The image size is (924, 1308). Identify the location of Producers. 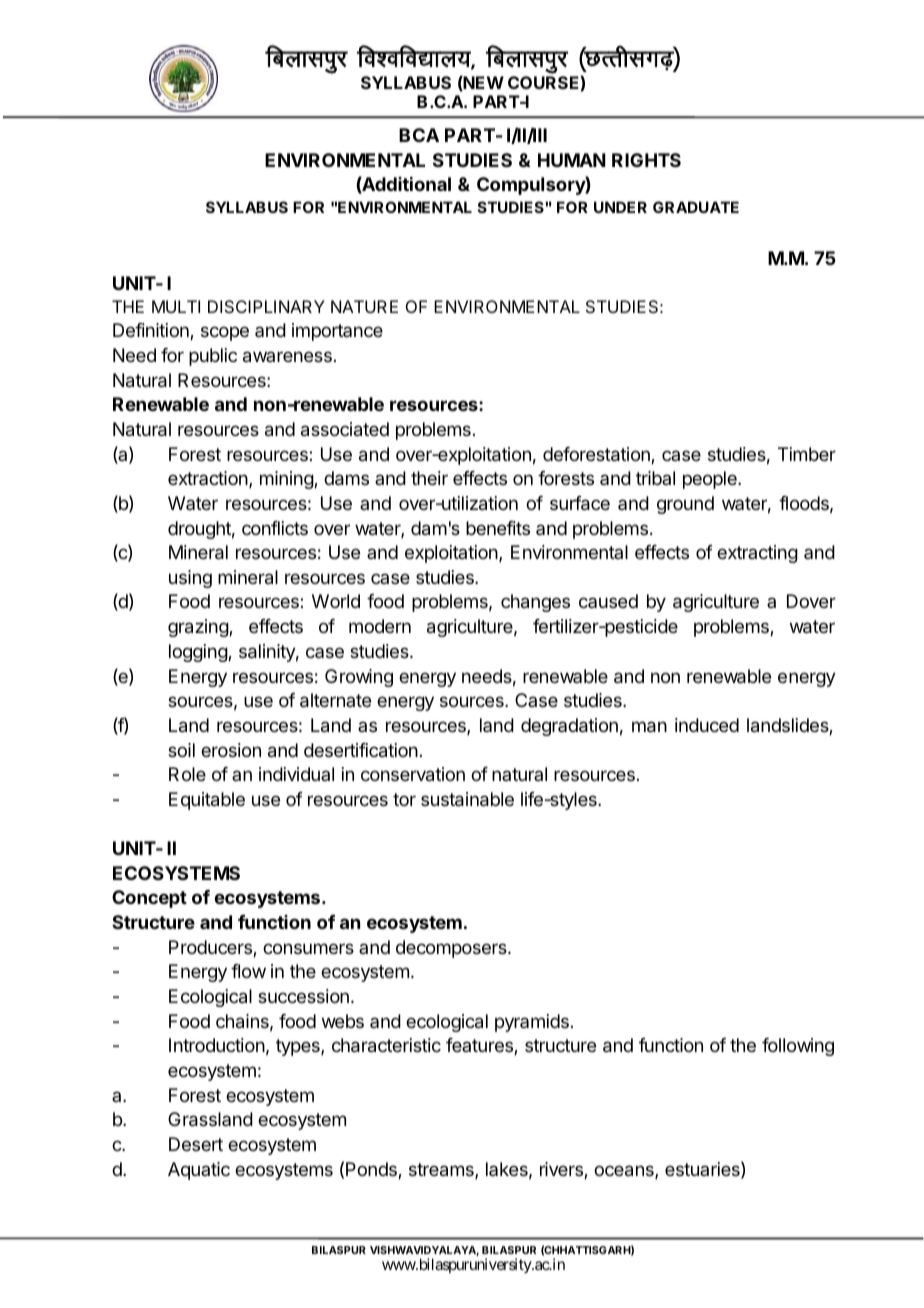
(211, 948).
